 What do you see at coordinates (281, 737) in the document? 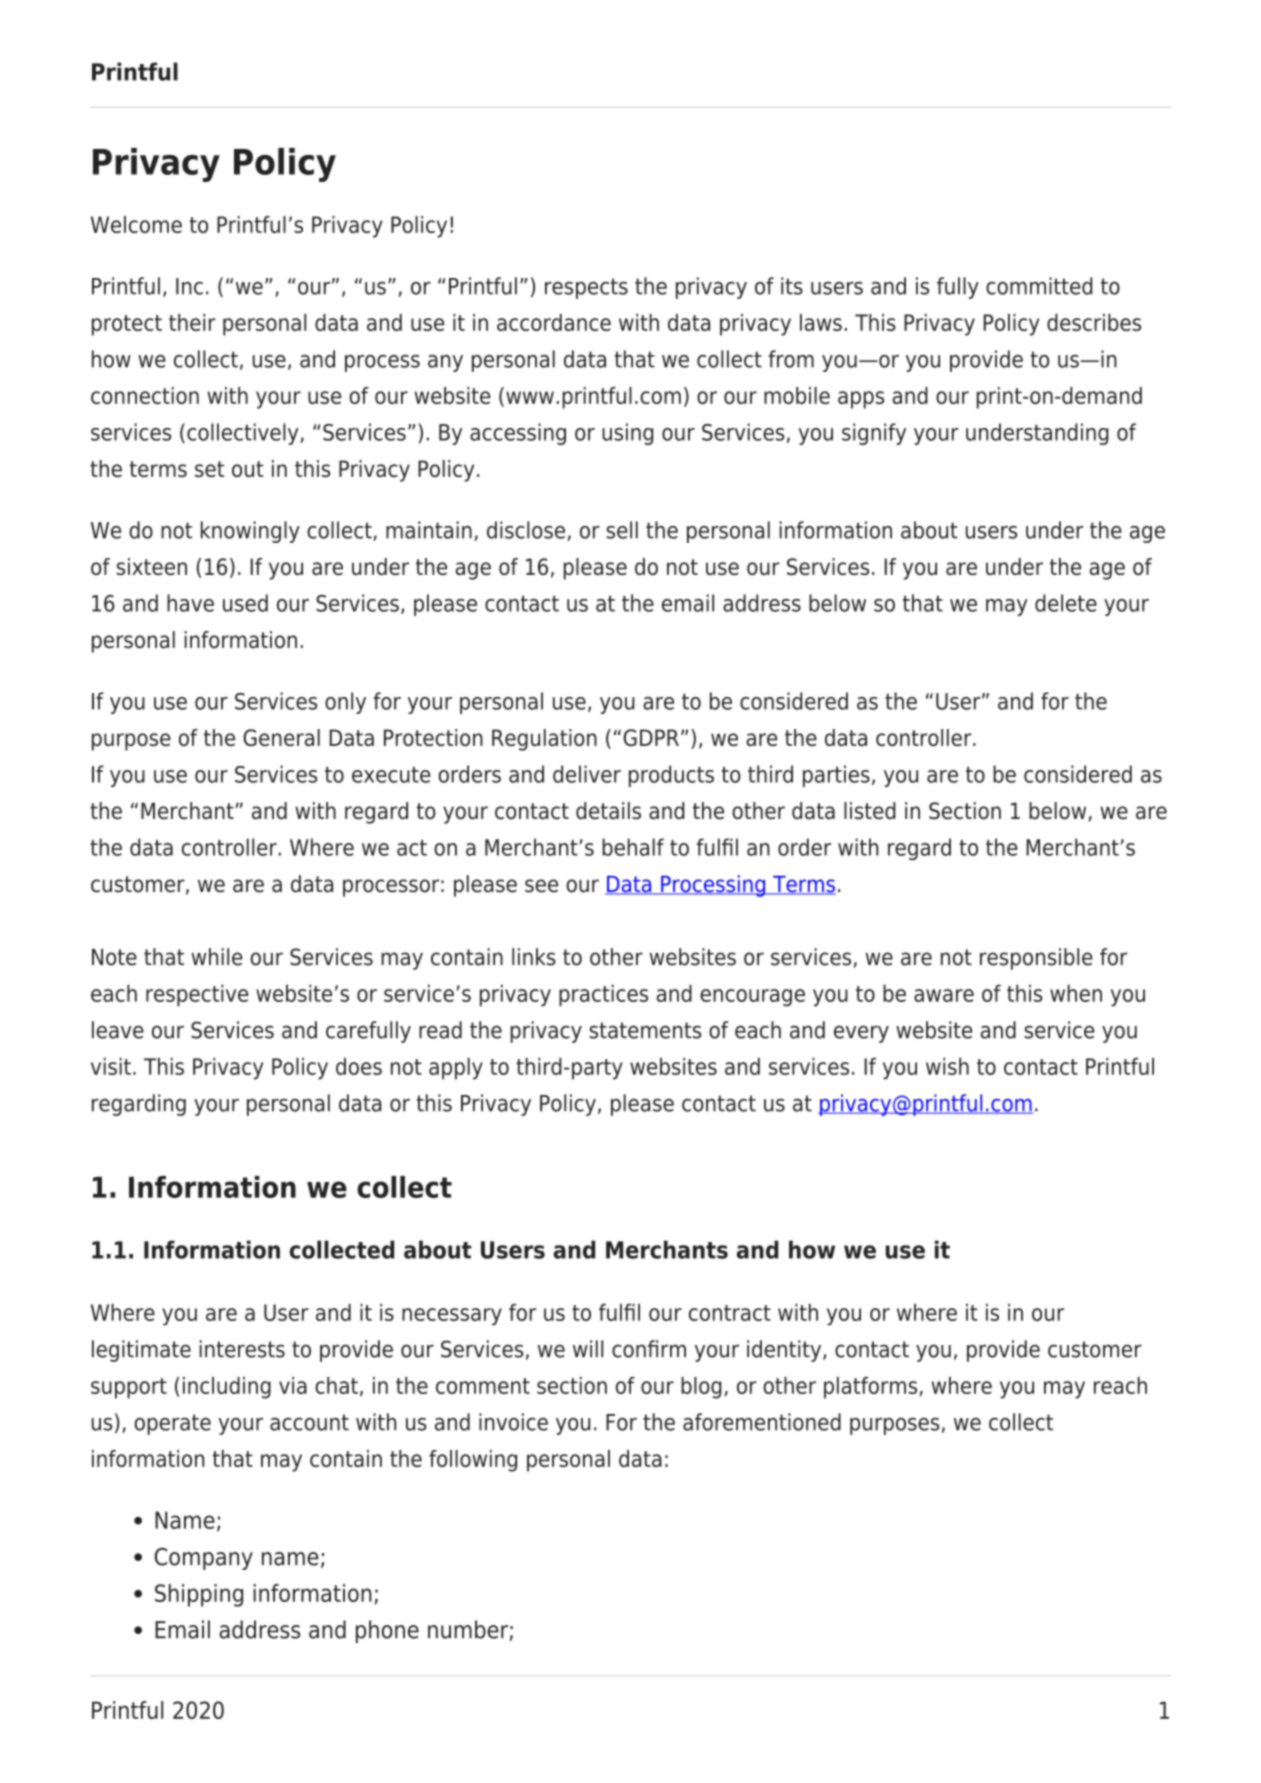
I see `General` at bounding box center [281, 737].
